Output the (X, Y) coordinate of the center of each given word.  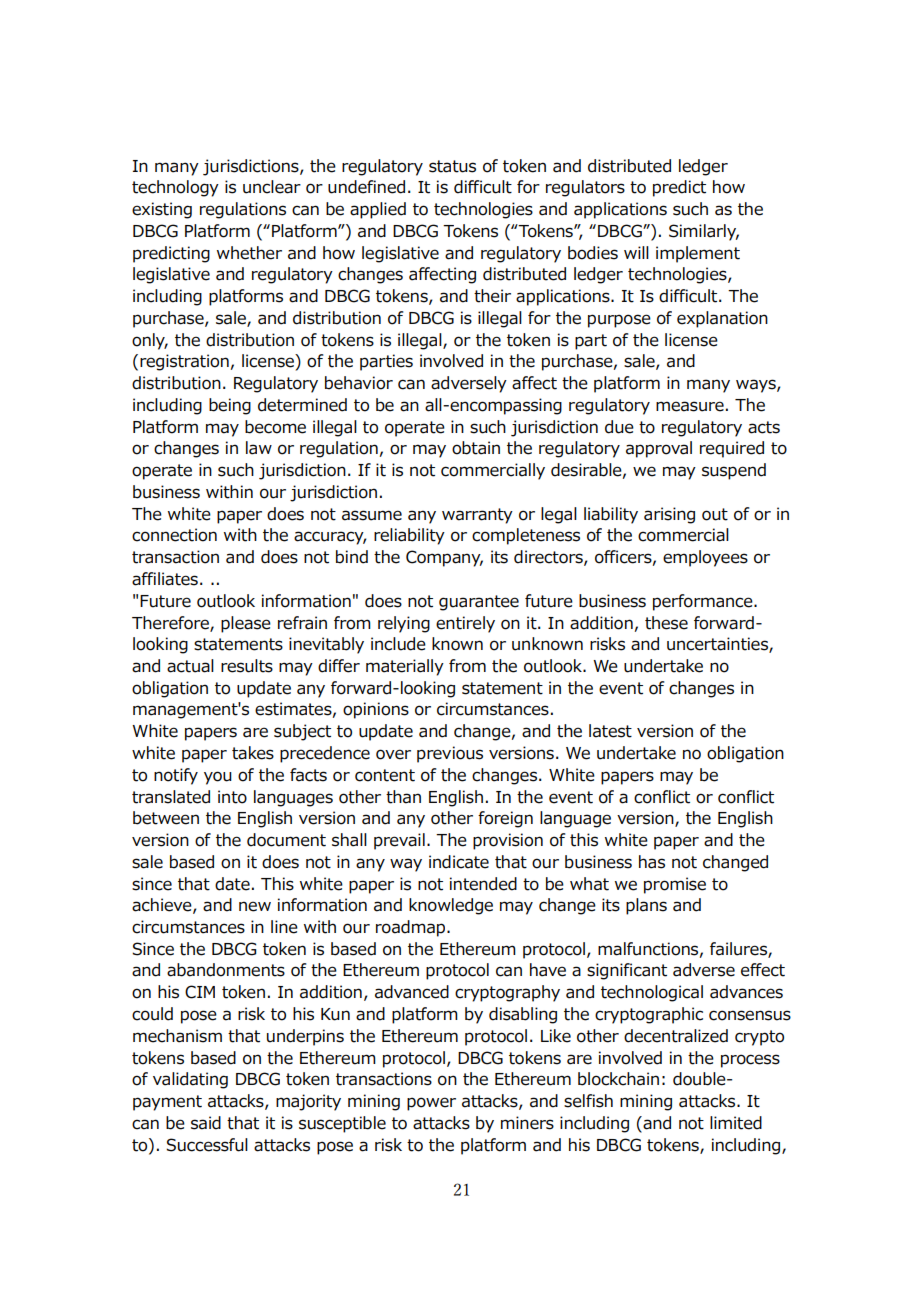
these (666, 623)
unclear (272, 187)
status (452, 166)
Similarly (704, 232)
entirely (465, 624)
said (206, 1123)
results (247, 666)
